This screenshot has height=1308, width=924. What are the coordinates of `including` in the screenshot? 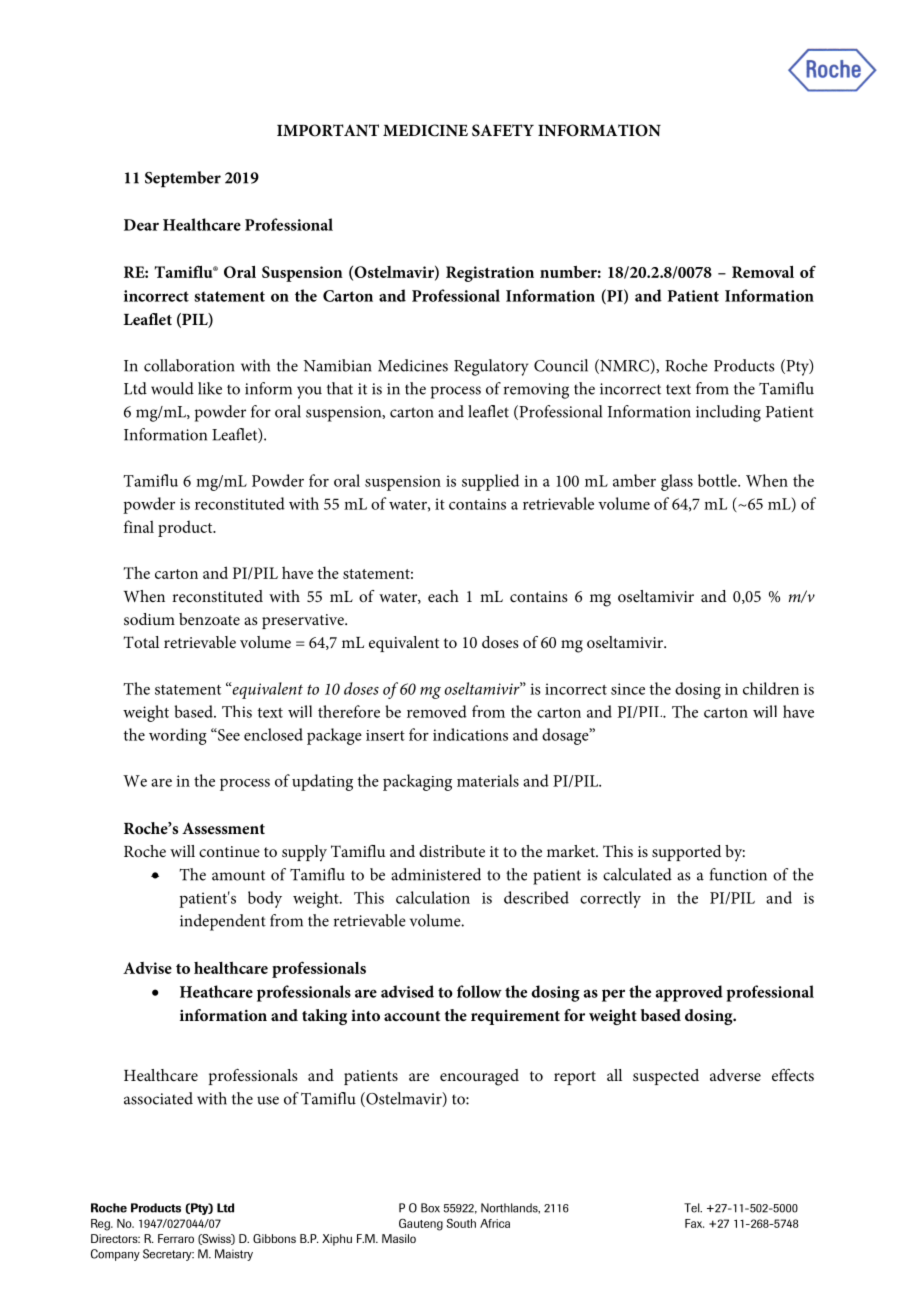 It's located at (728, 413).
